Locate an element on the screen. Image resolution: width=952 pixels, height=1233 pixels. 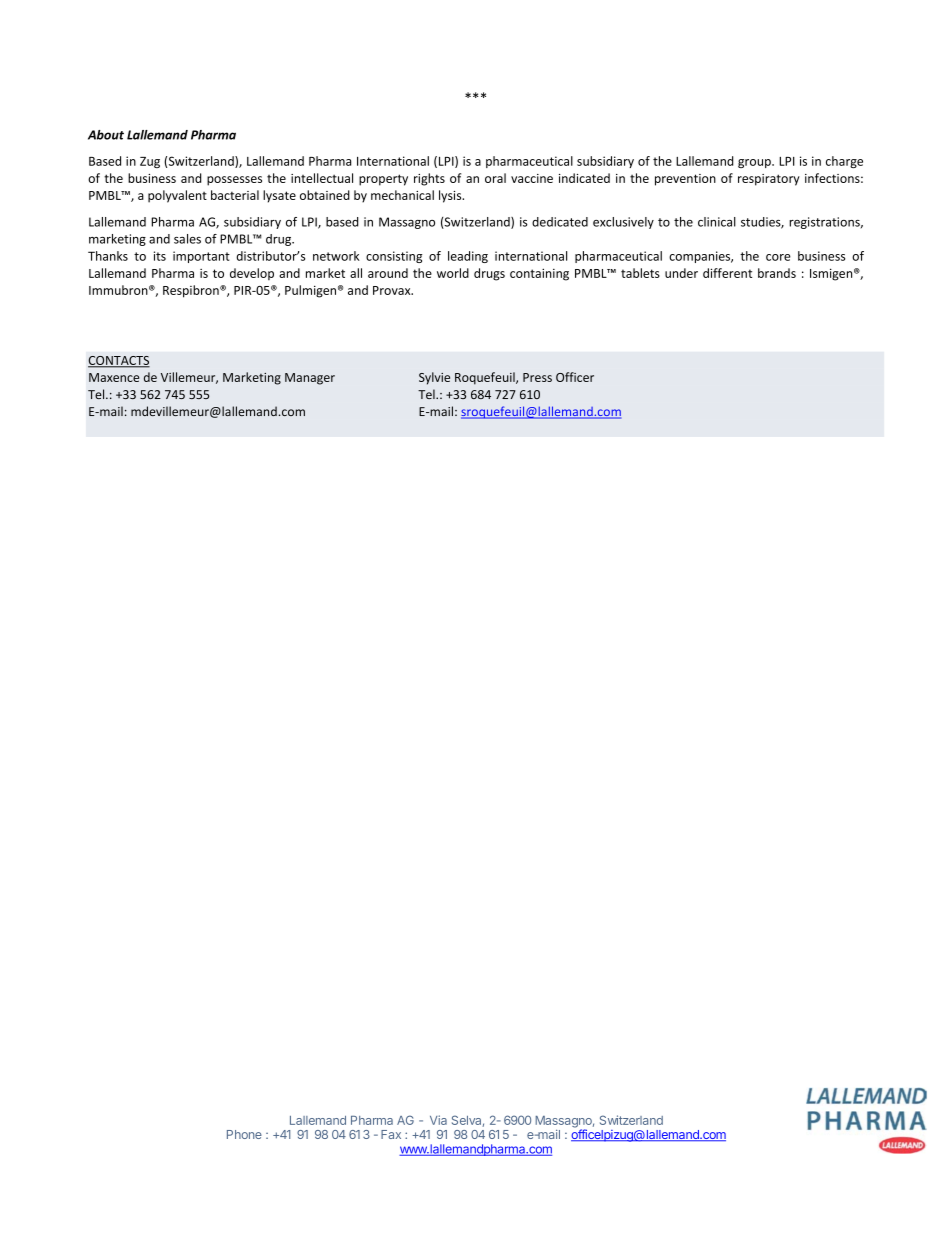
CONTACTS is located at coordinates (119, 361).
